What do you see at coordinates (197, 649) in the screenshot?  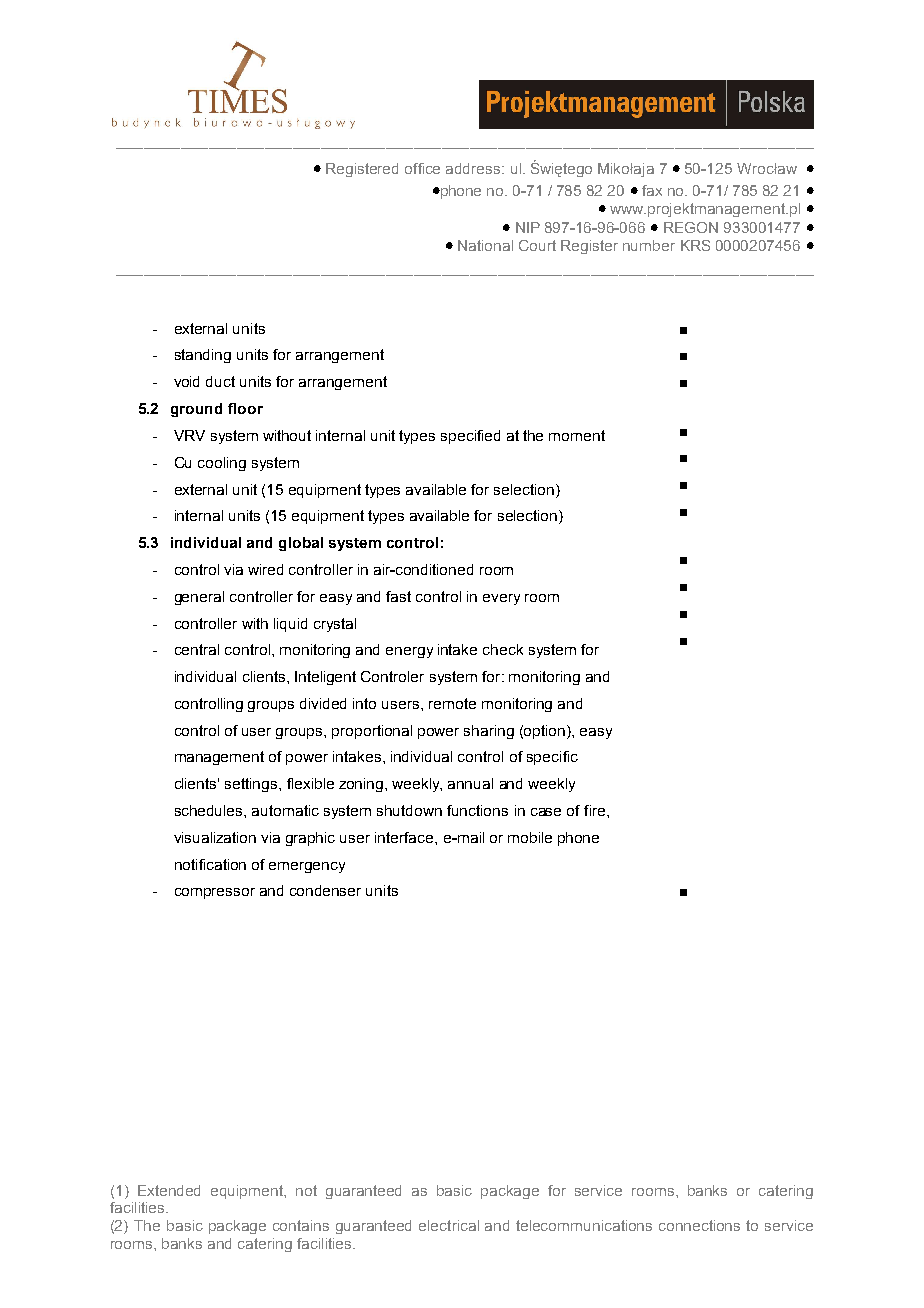 I see `central` at bounding box center [197, 649].
